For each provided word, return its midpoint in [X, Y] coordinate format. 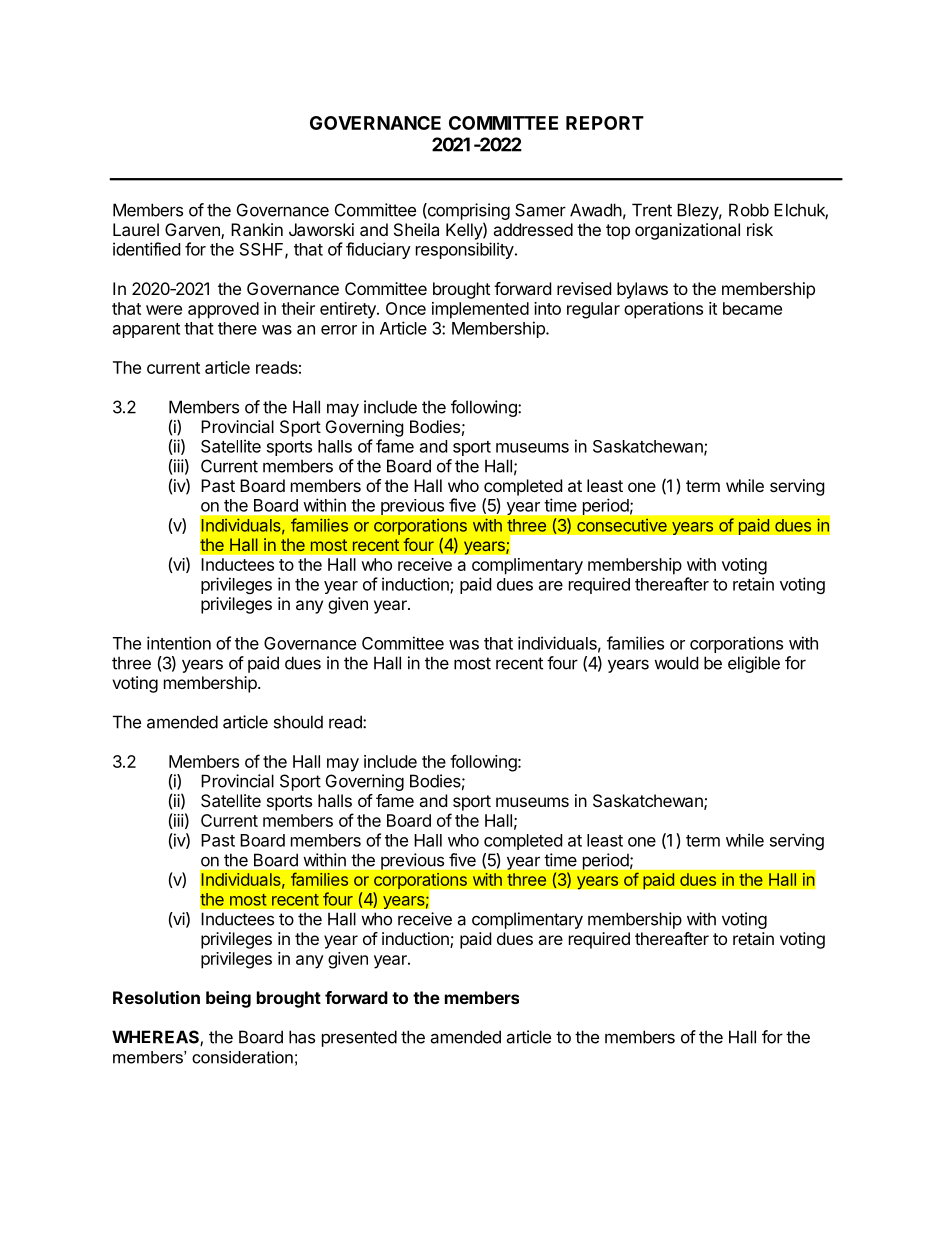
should [298, 722]
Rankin [257, 229]
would [676, 663]
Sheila [416, 229]
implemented [480, 310]
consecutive [622, 525]
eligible [754, 664]
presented [359, 1038]
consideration [242, 1057]
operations [663, 310]
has [302, 1037]
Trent [652, 210]
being [228, 999]
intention [179, 643]
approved [223, 310]
